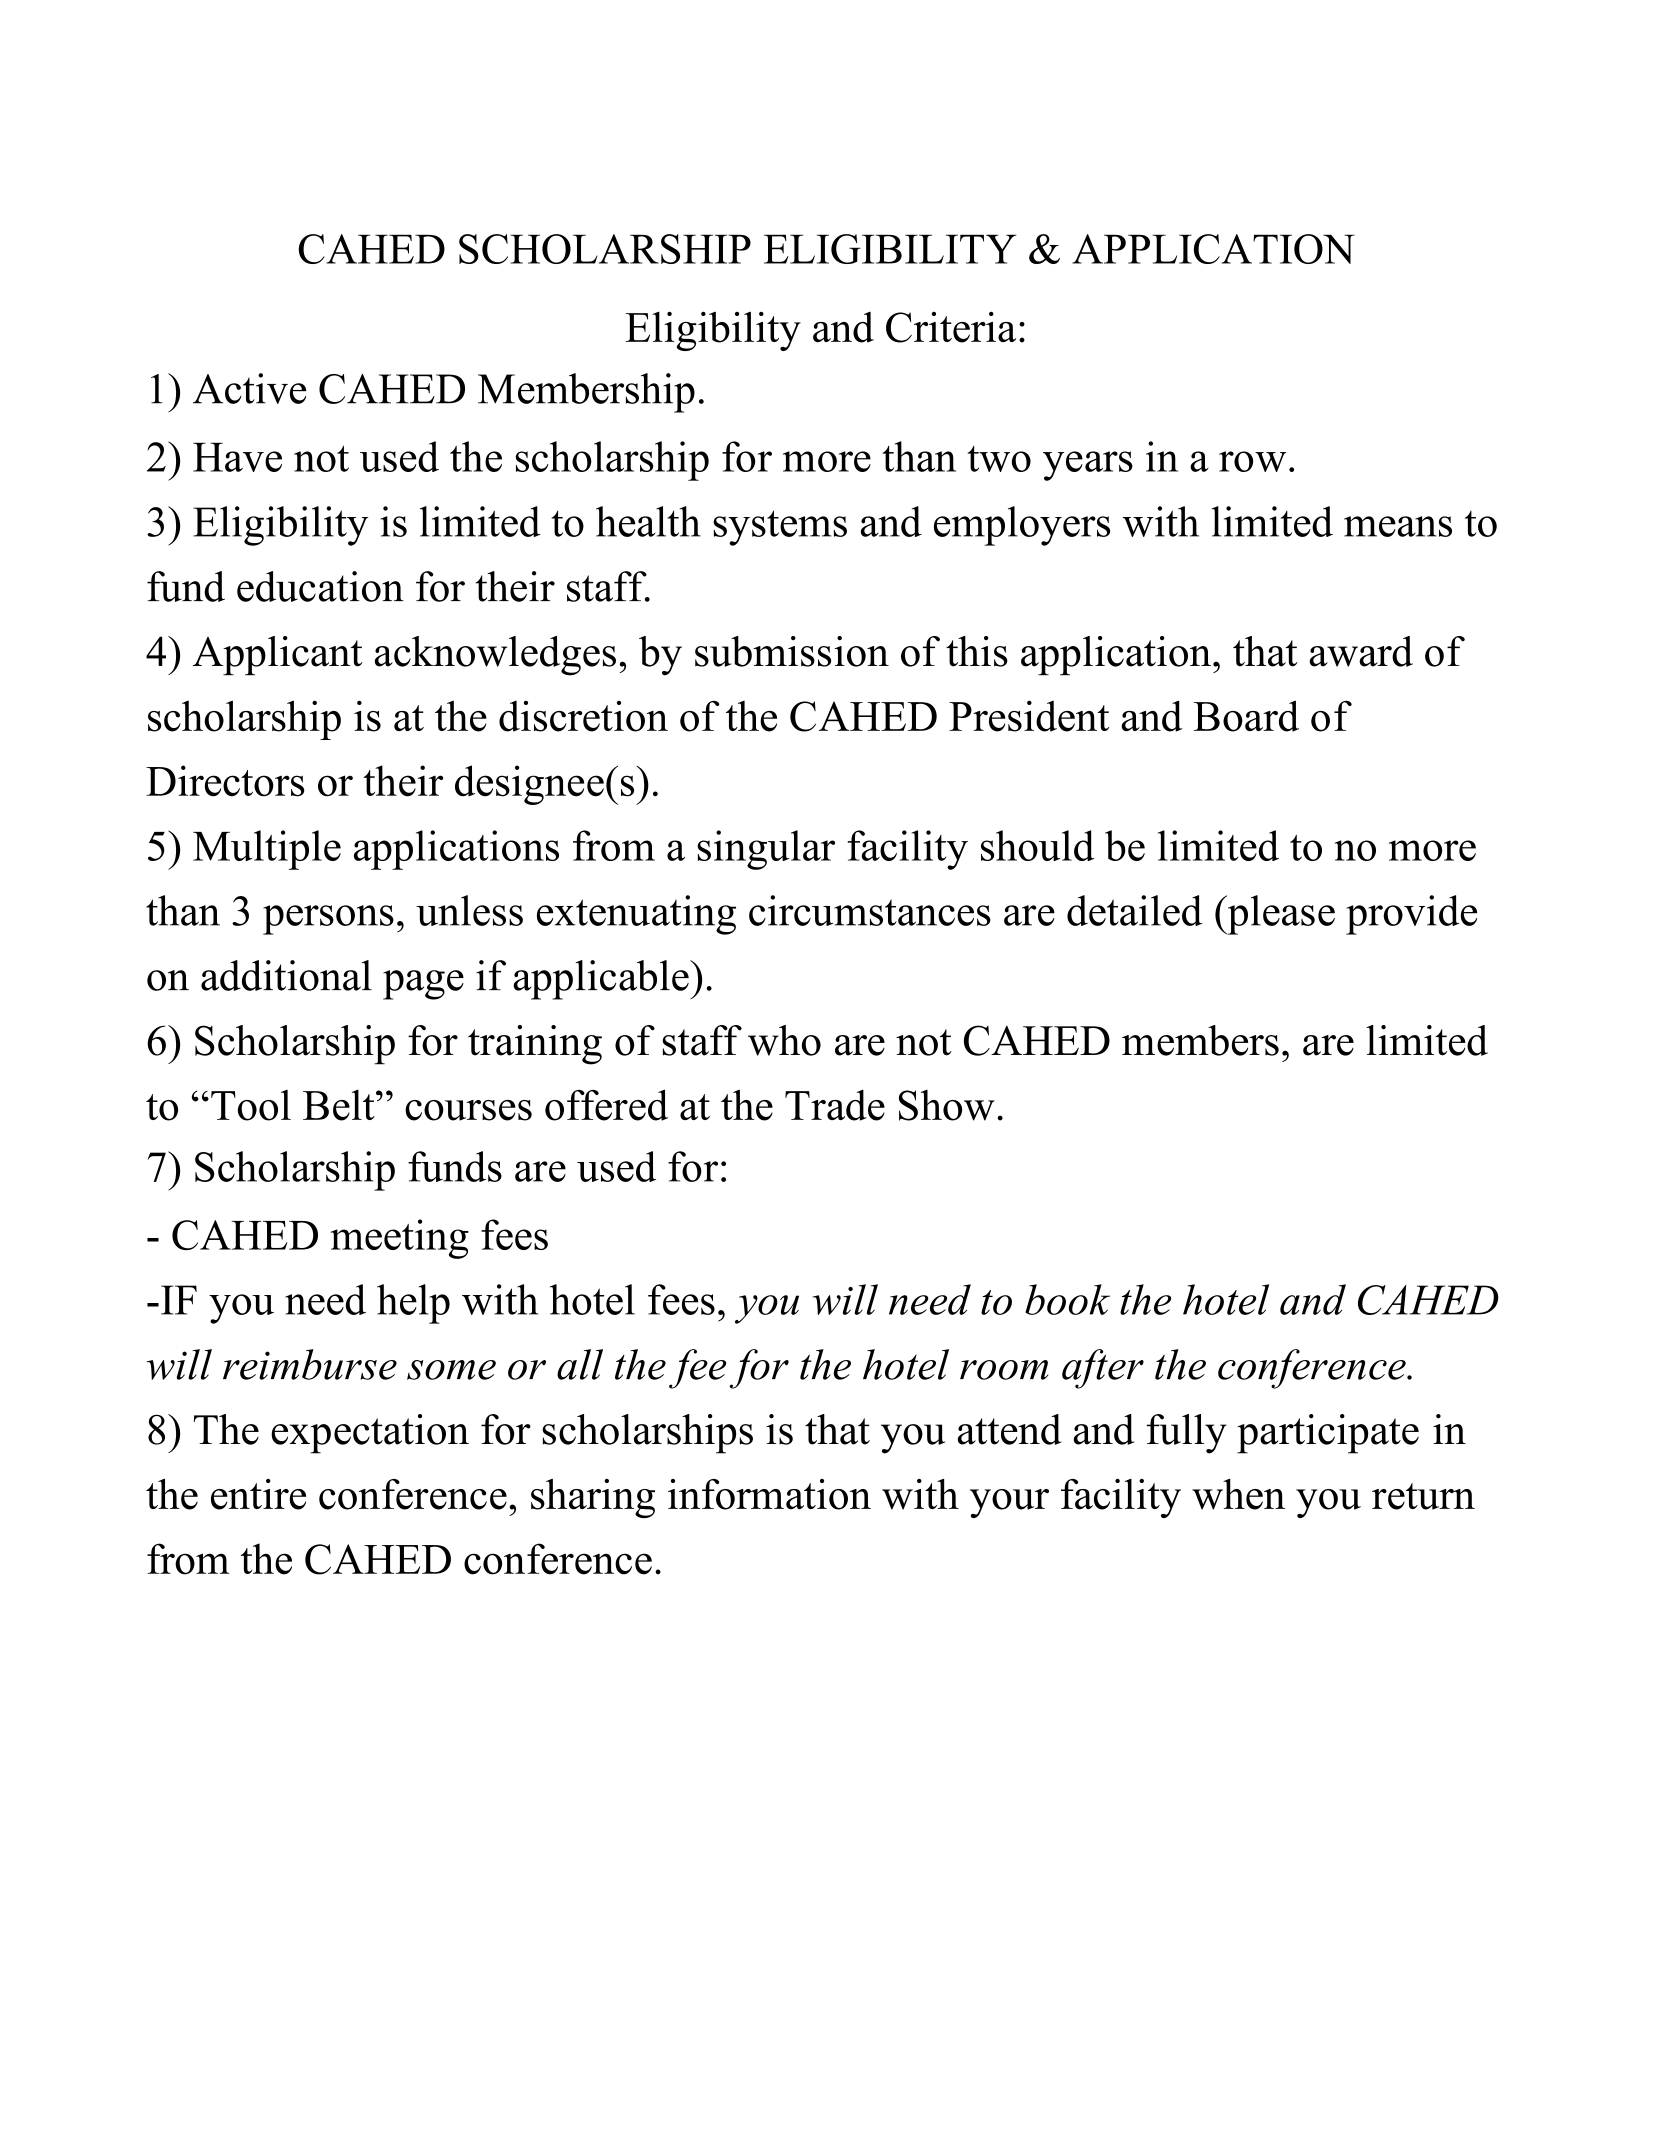 This image has height=2139, width=1653. I want to click on award, so click(1361, 651).
